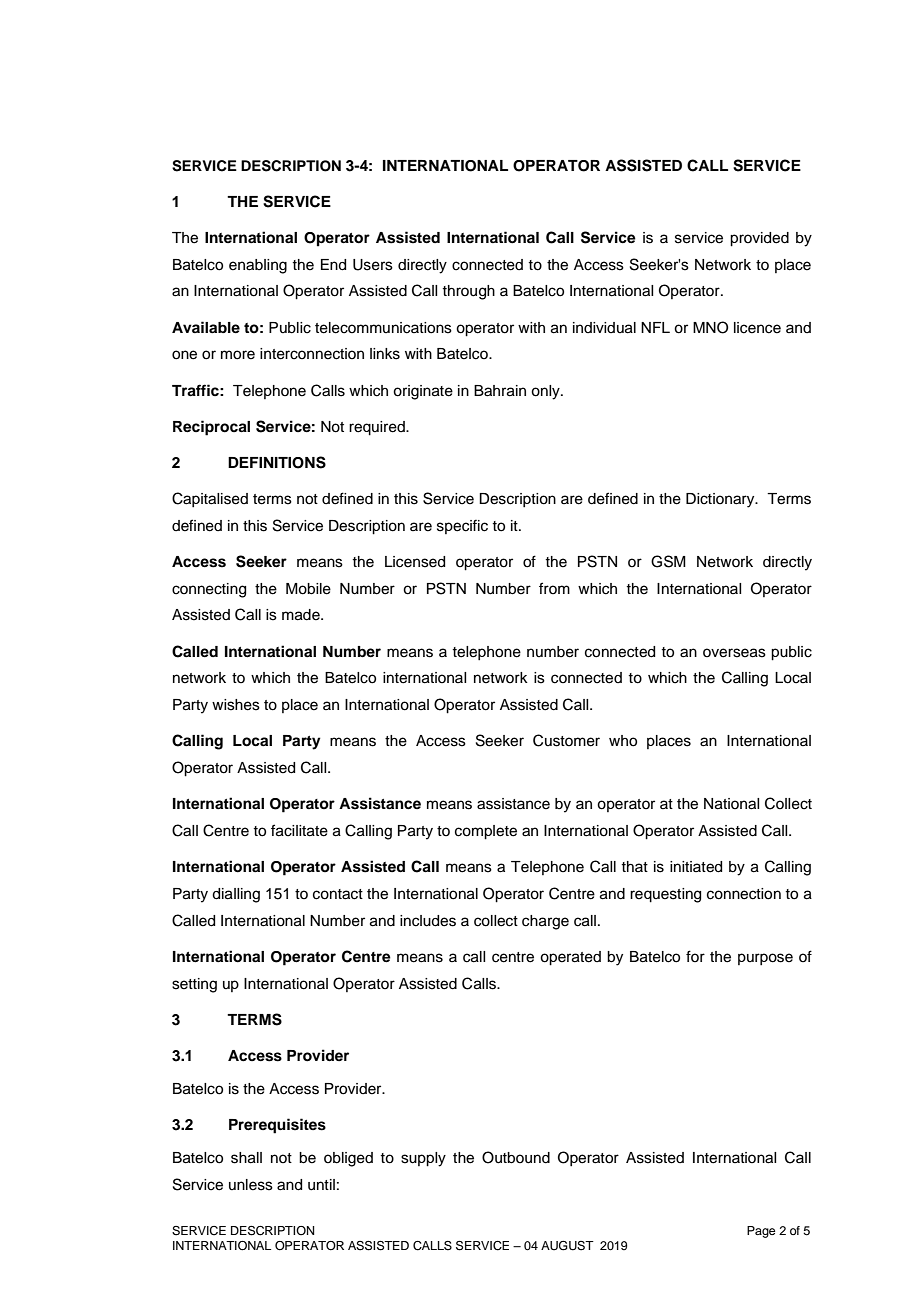 This document has height=1308, width=924. I want to click on who, so click(623, 741).
